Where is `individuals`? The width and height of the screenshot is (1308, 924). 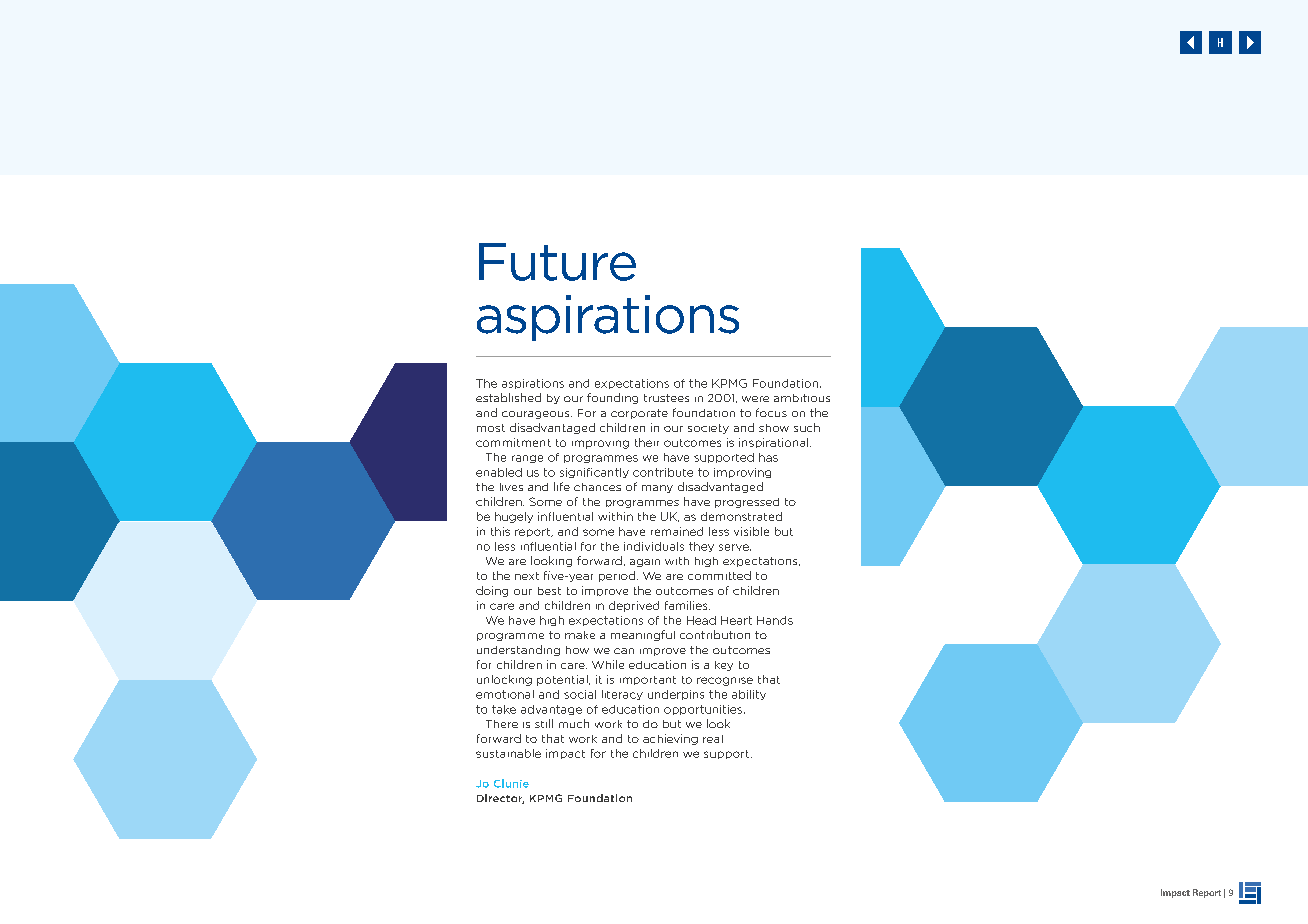 individuals is located at coordinates (654, 546).
